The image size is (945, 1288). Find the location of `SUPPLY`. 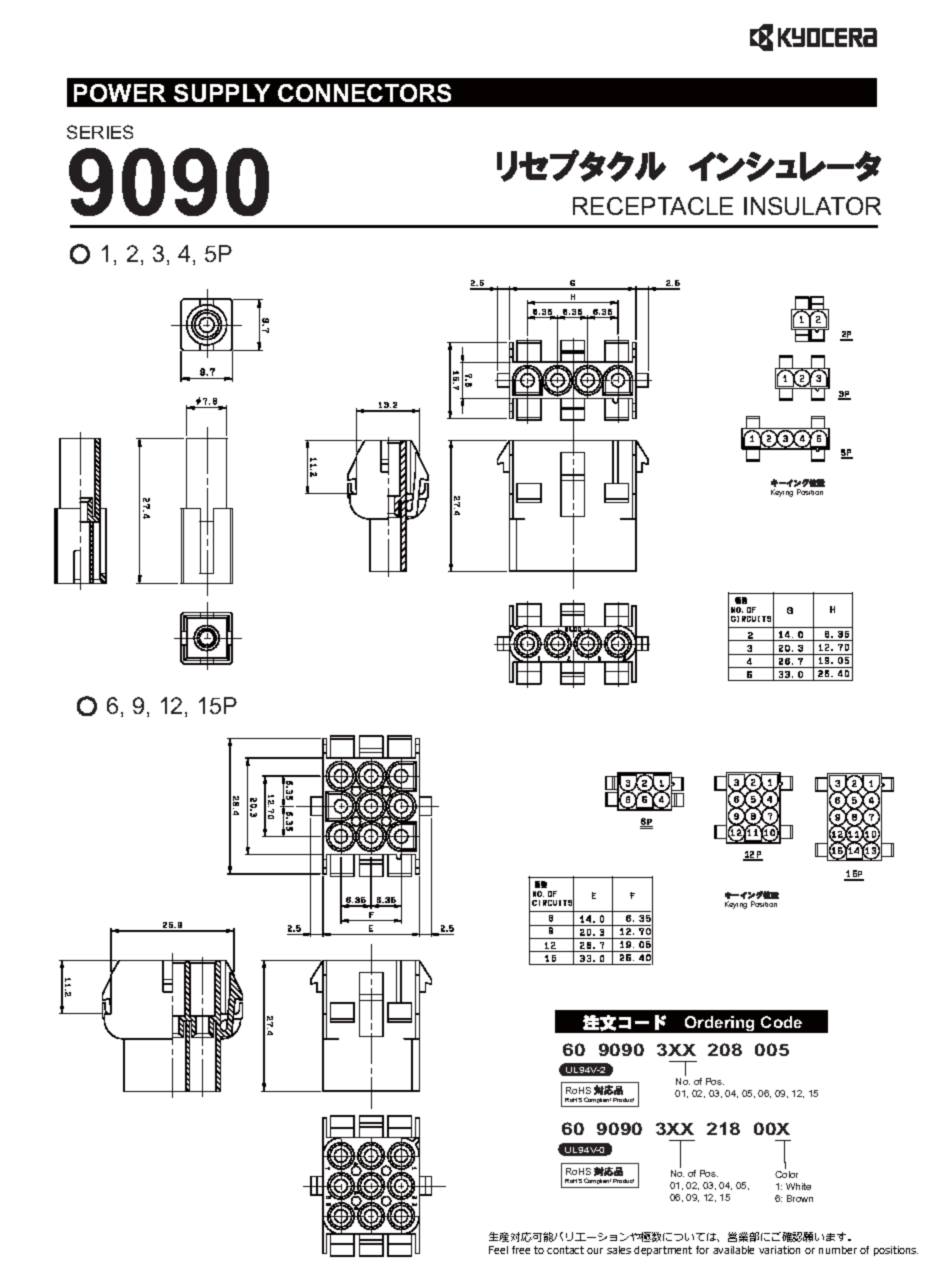

SUPPLY is located at coordinates (222, 93).
